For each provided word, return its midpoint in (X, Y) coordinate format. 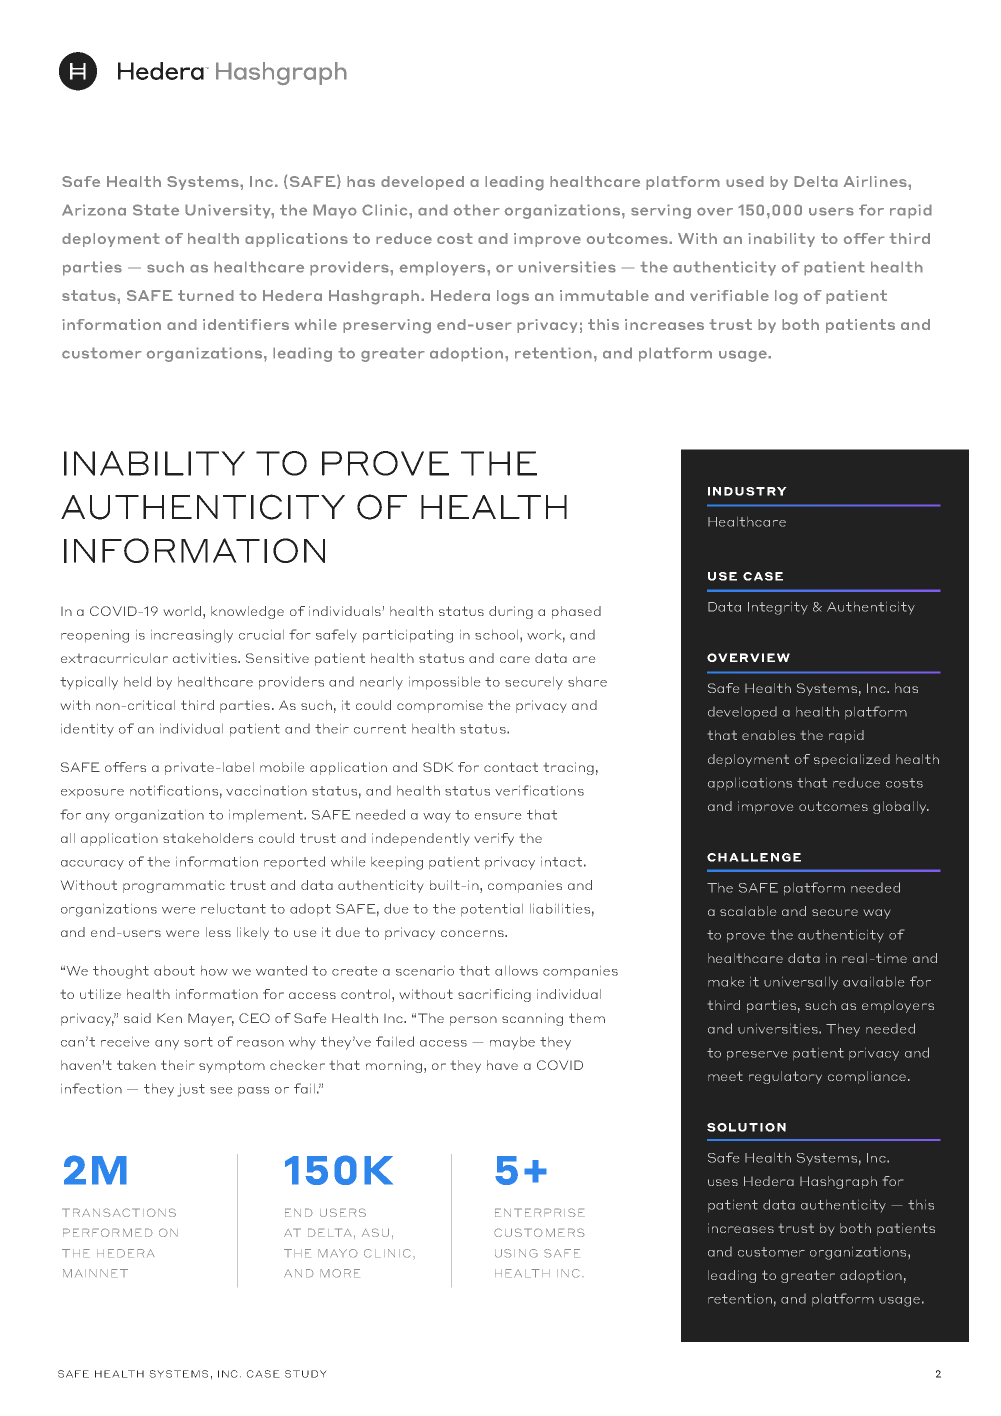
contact (511, 767)
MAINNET (95, 1273)
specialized (852, 760)
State (156, 210)
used (745, 181)
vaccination (266, 791)
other (476, 210)
